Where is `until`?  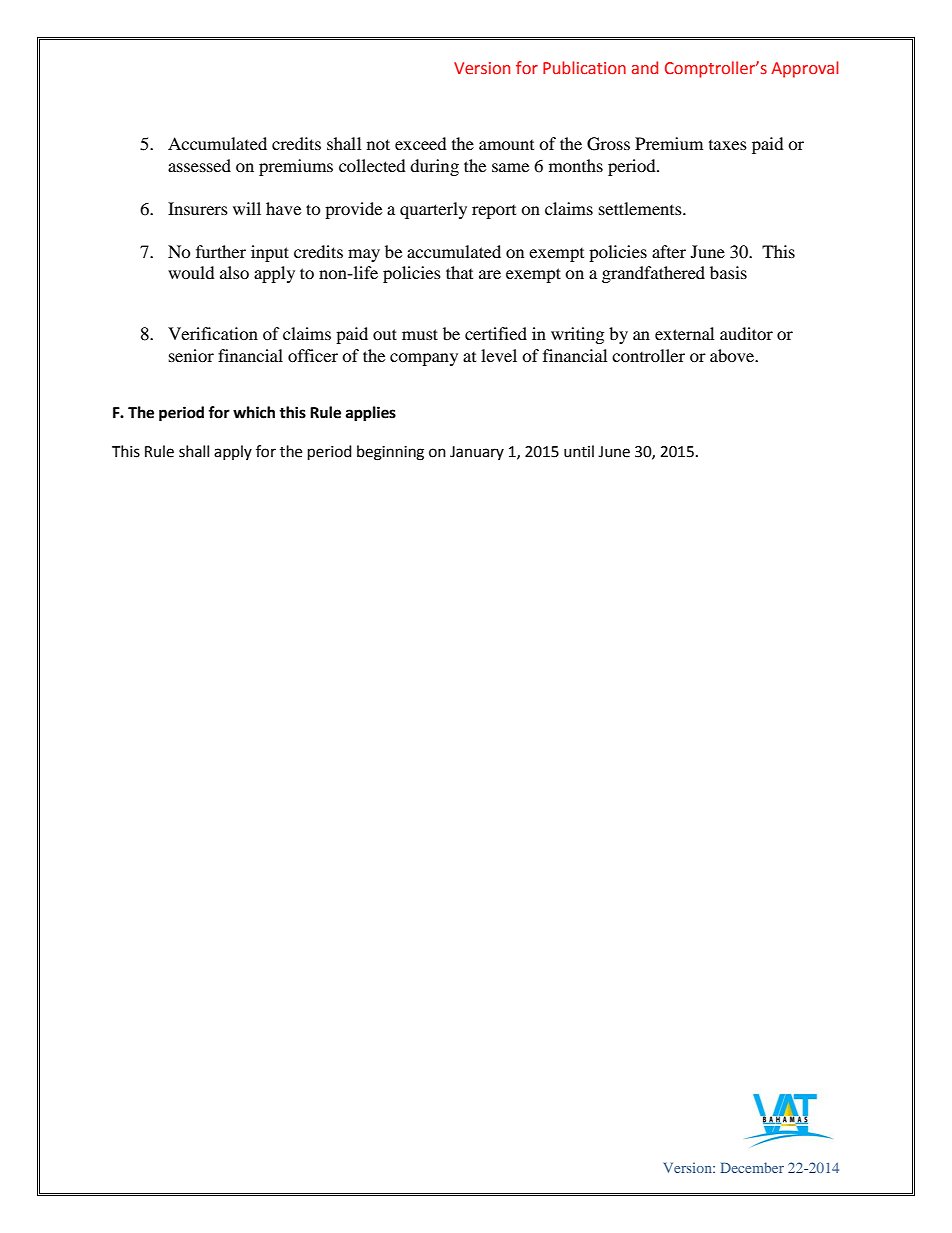 until is located at coordinates (579, 451).
